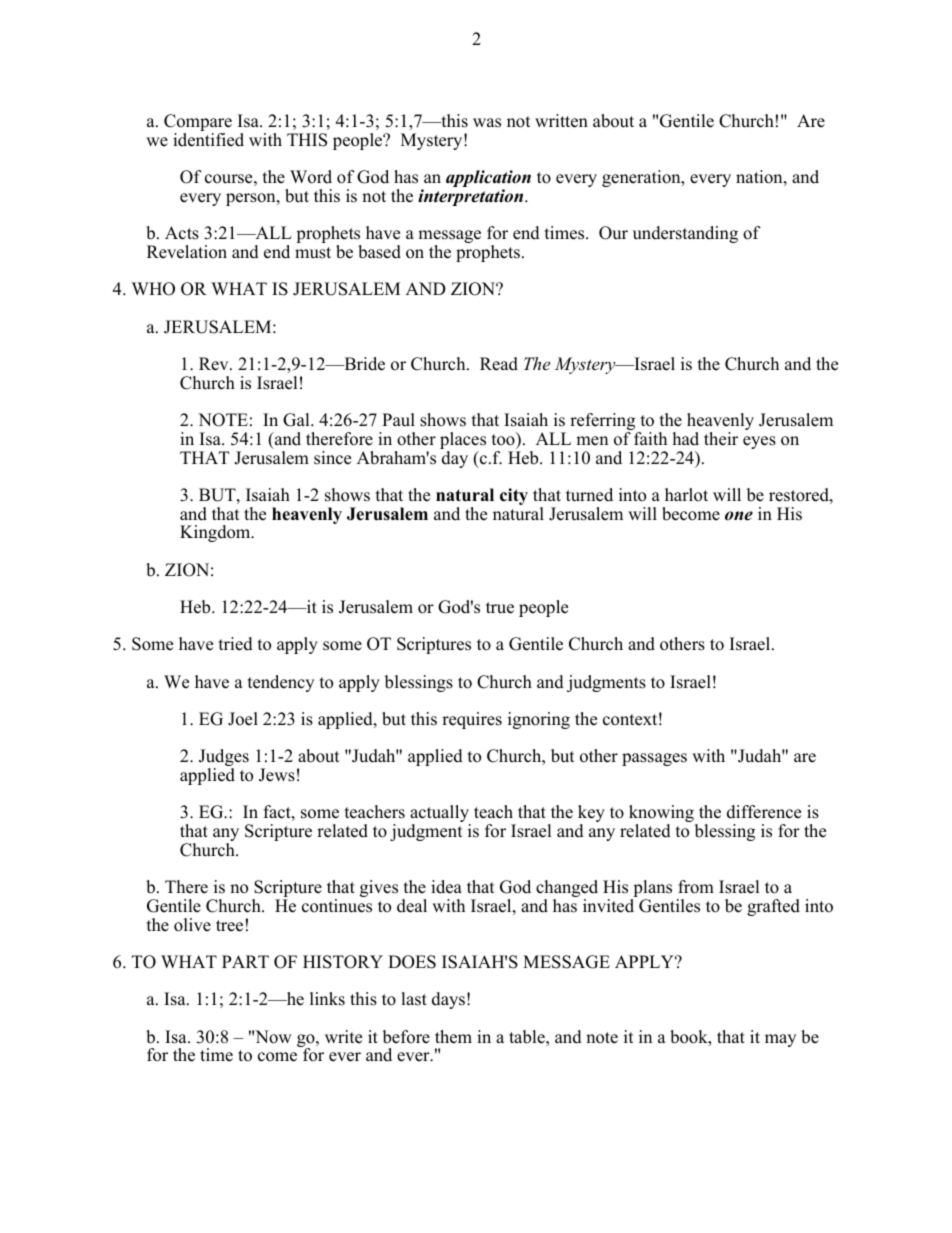 The image size is (952, 1233). What do you see at coordinates (685, 234) in the screenshot?
I see `understanding` at bounding box center [685, 234].
